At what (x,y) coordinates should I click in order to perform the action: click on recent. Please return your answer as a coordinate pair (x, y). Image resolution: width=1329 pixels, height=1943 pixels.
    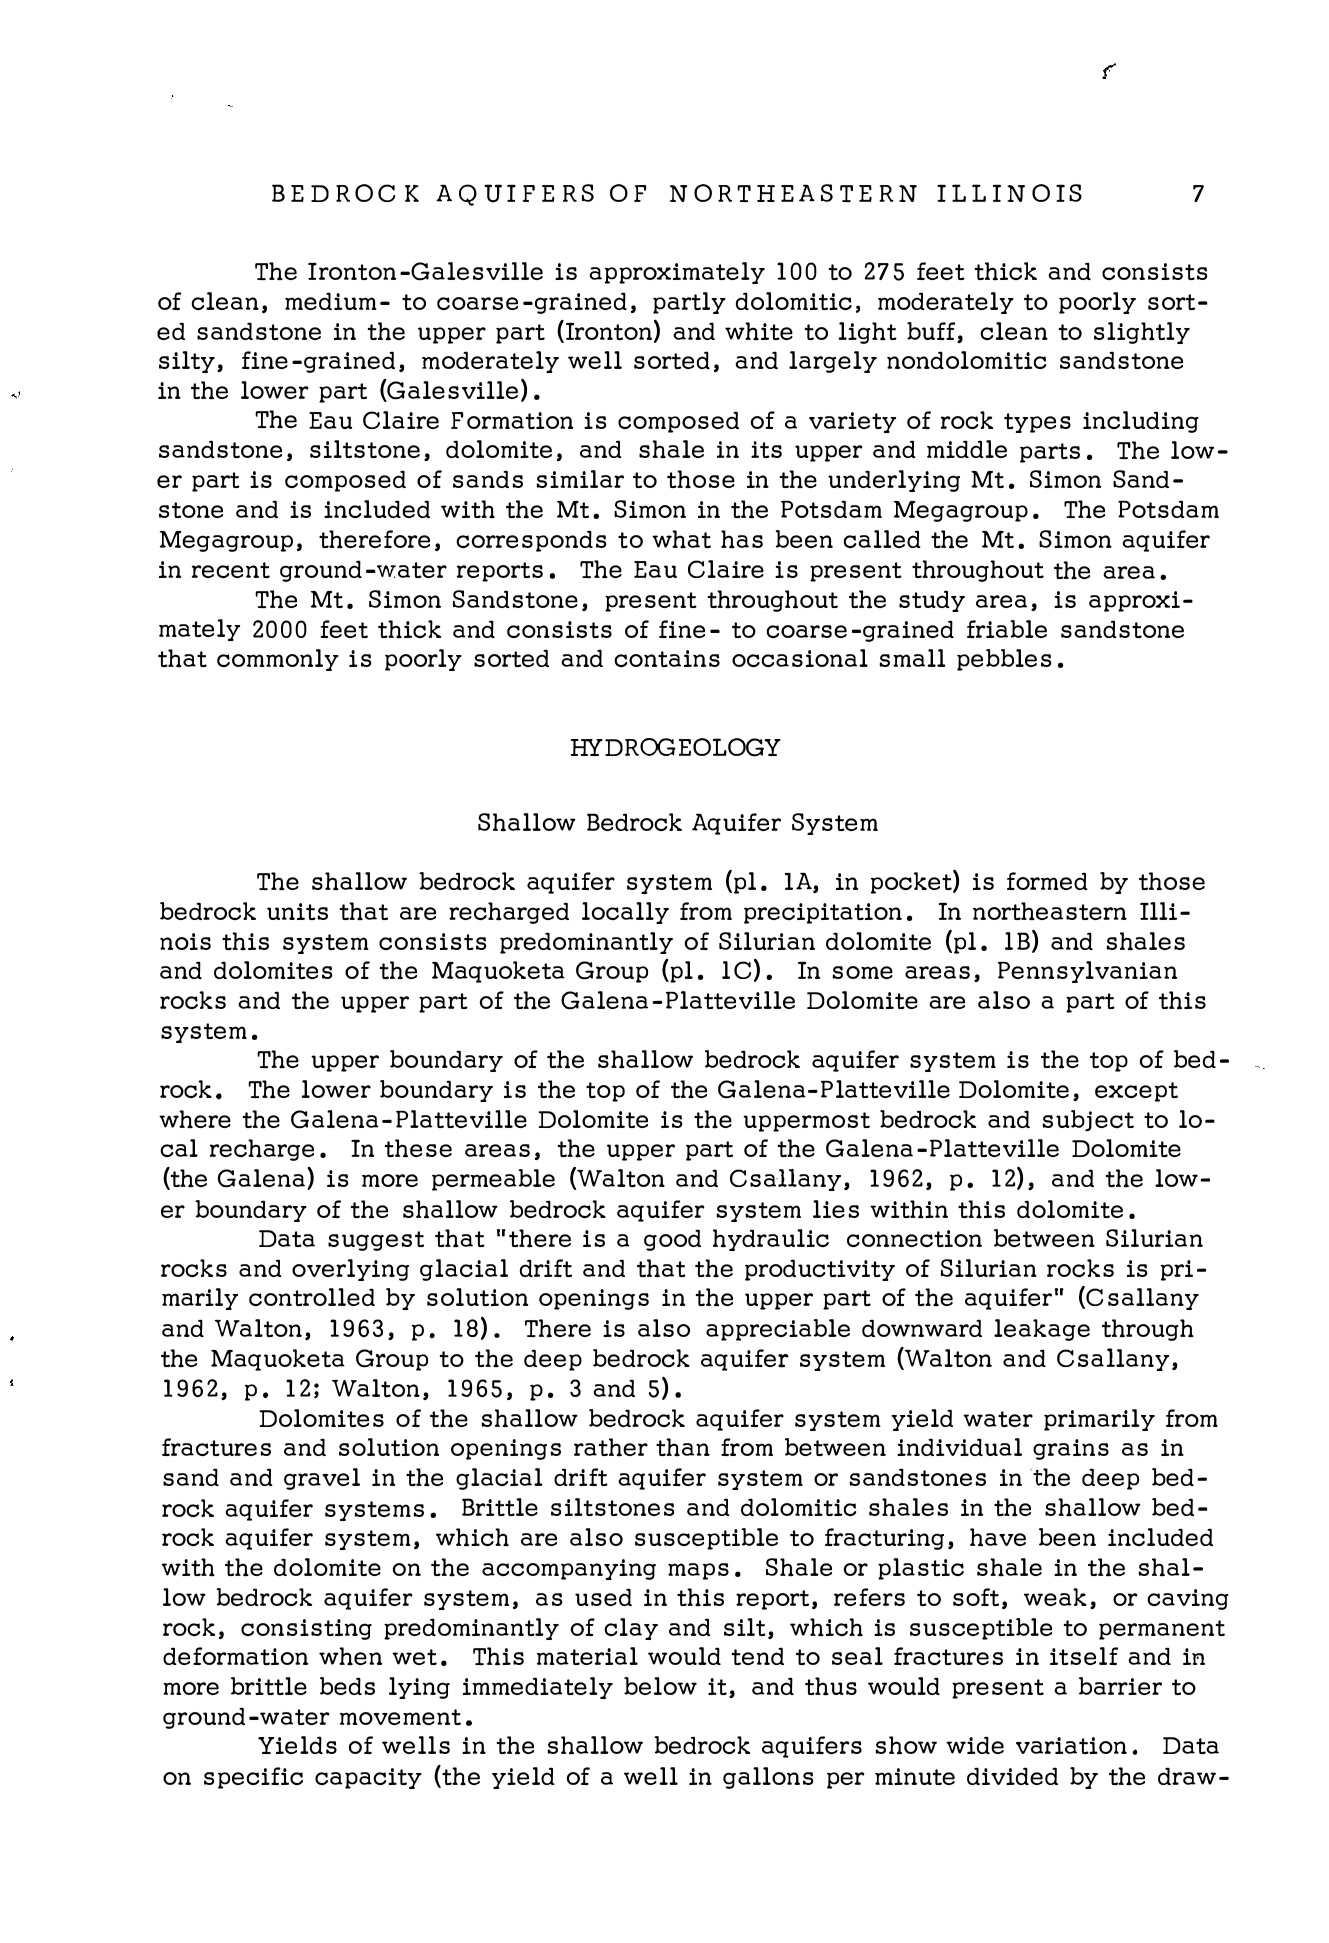
    Looking at the image, I should click on (231, 570).
